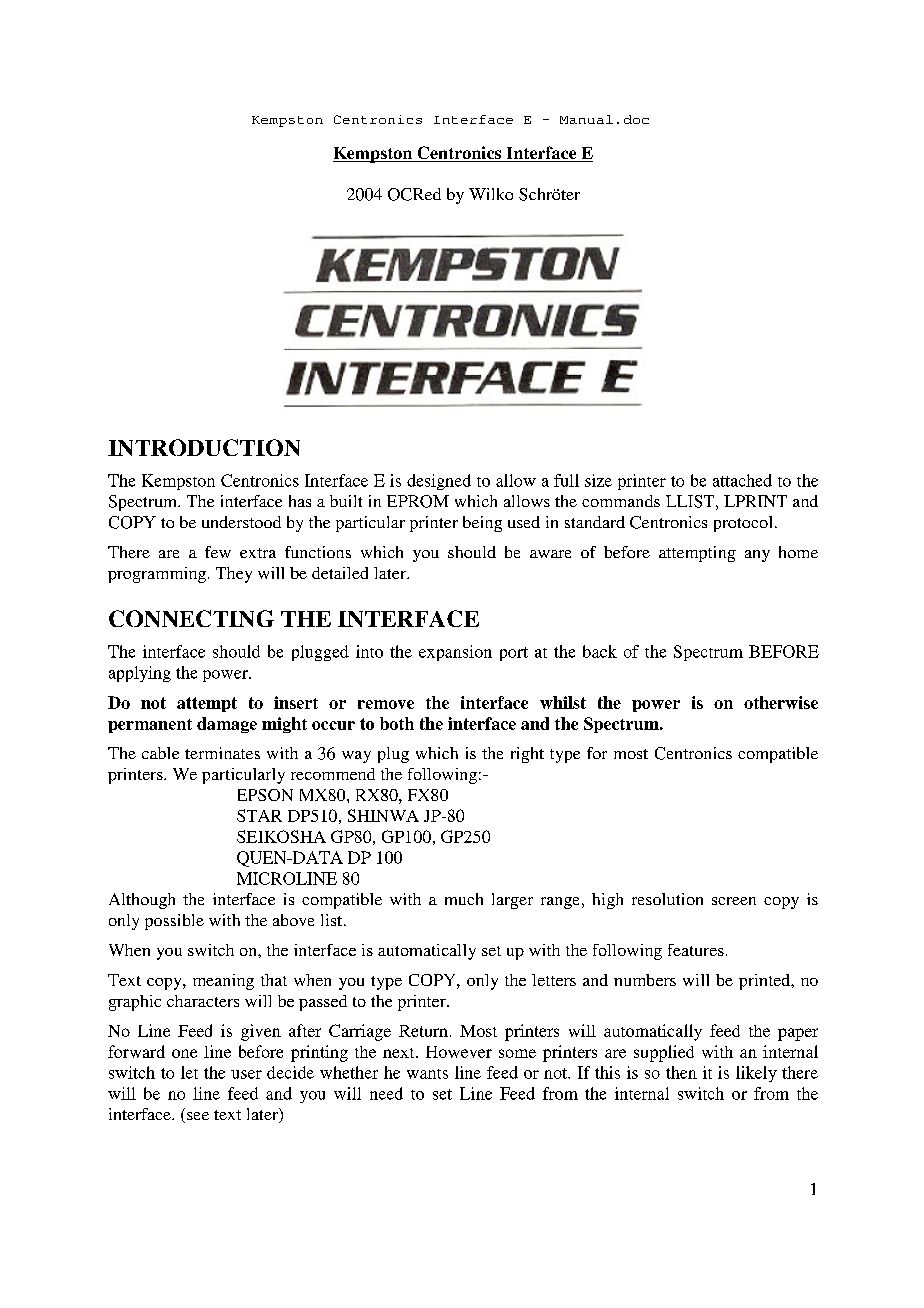 Image resolution: width=924 pixels, height=1308 pixels. I want to click on INTRODUCTION, so click(204, 447).
